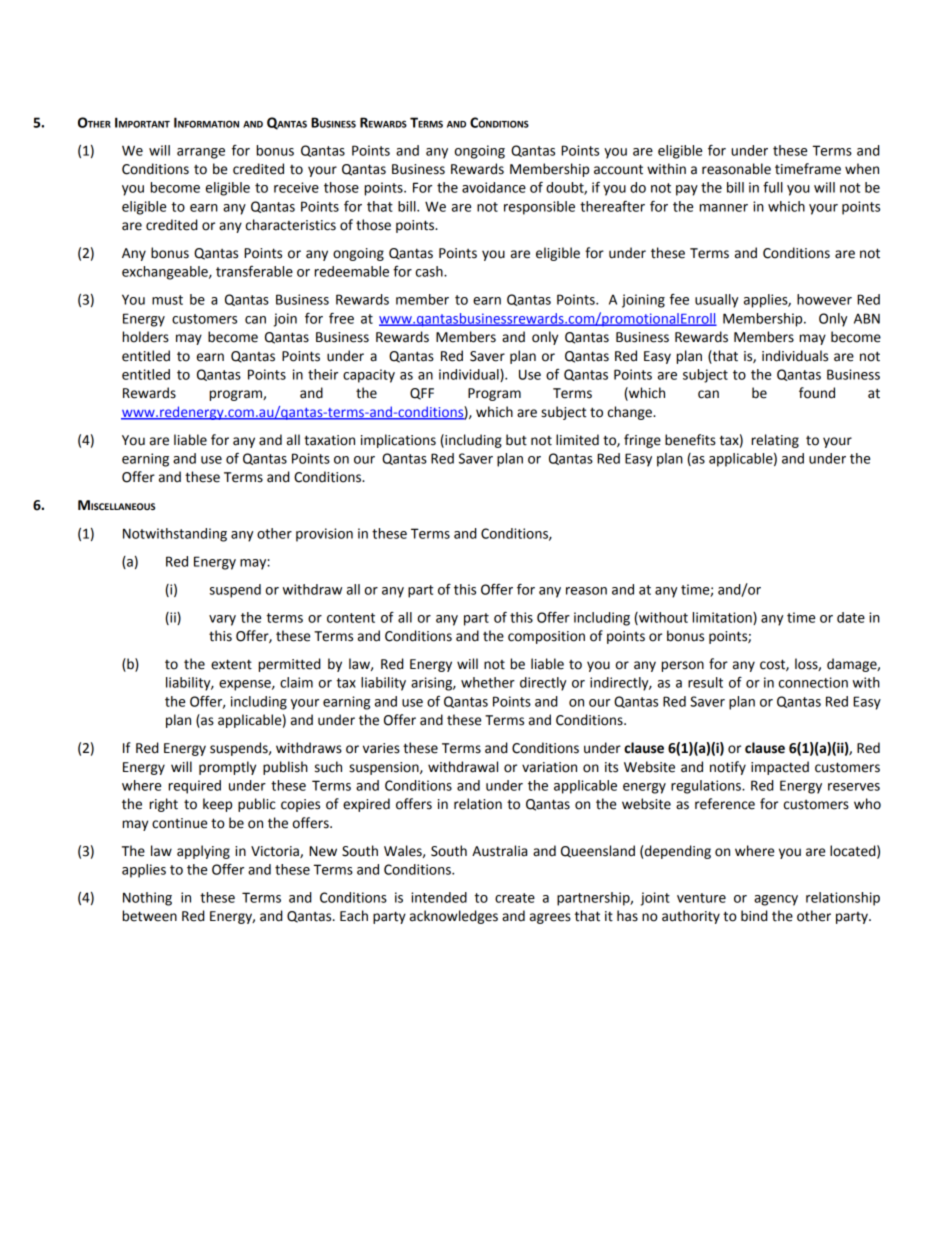 The width and height of the document is (952, 1233). I want to click on avoidance, so click(494, 187).
